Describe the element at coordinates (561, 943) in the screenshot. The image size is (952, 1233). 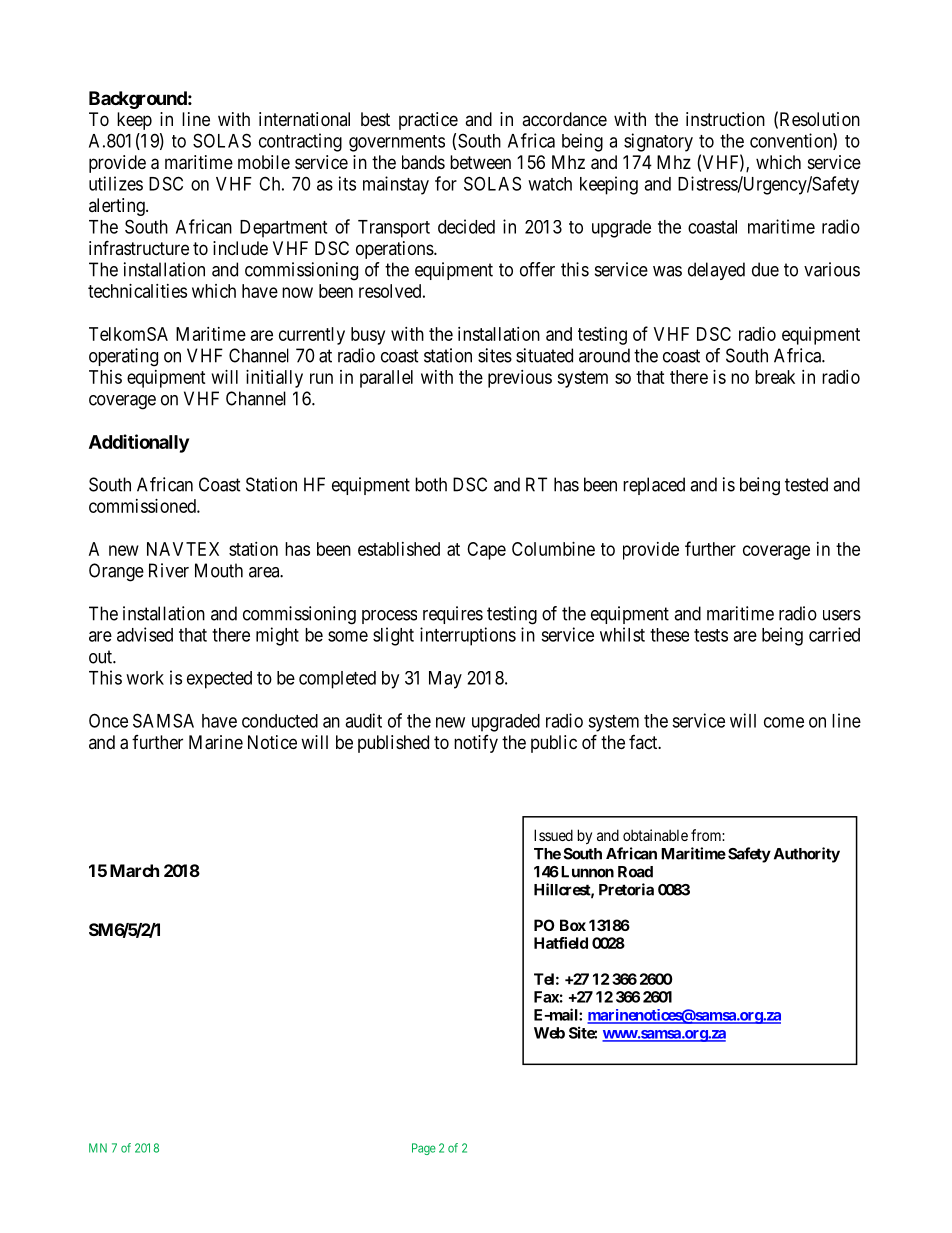
I see `Hatfield` at that location.
